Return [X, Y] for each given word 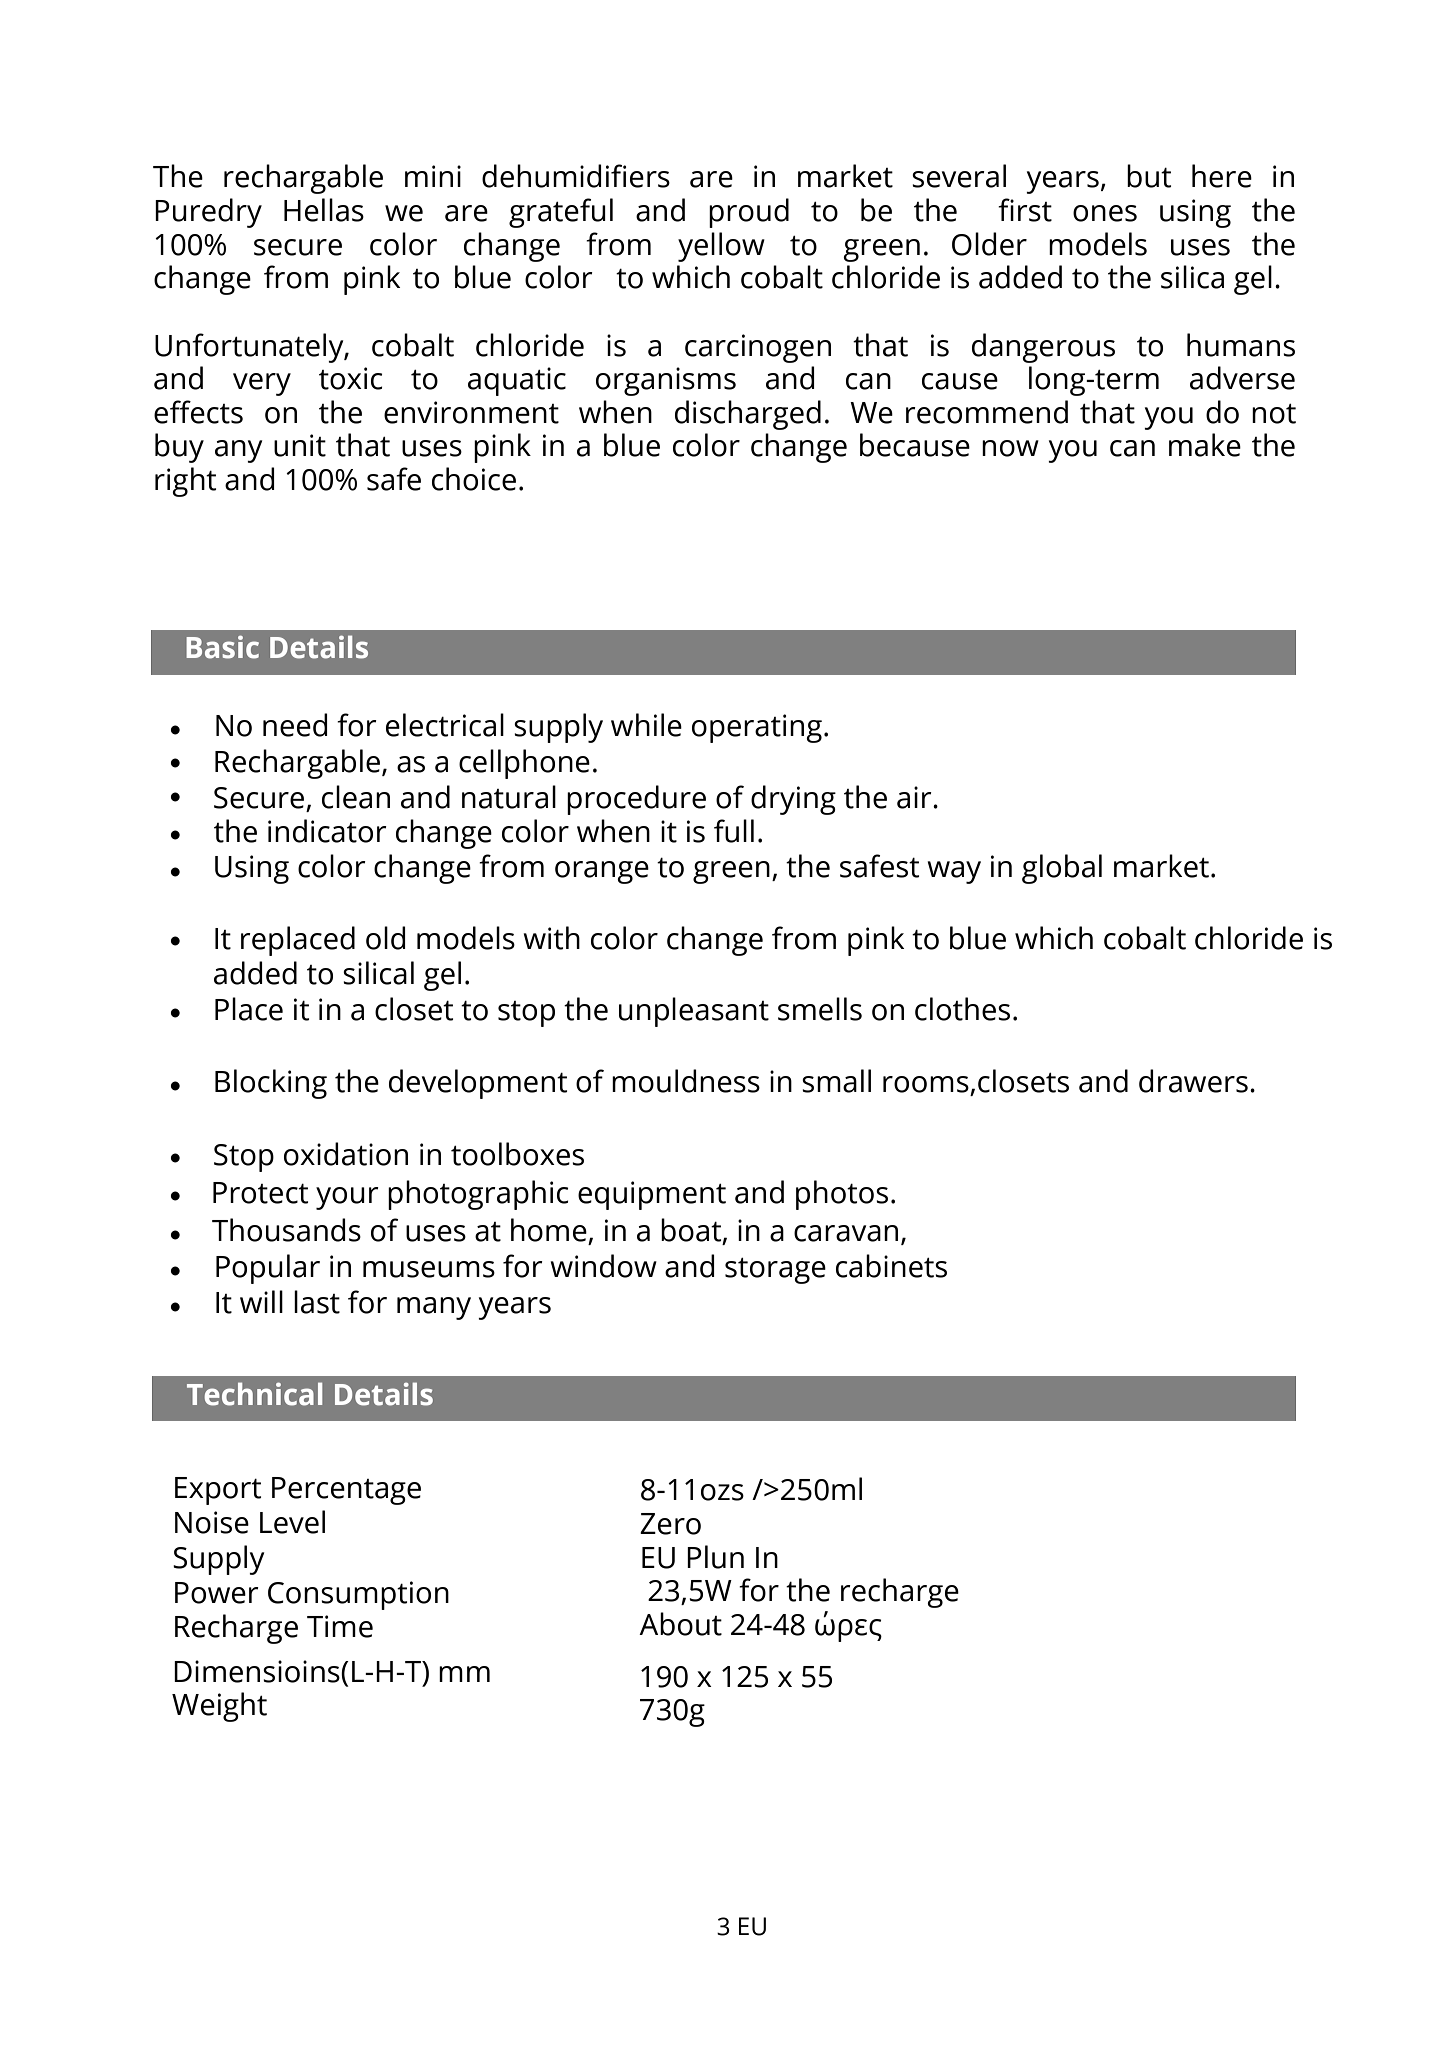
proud [749, 213]
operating [757, 728]
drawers [1193, 1081]
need [295, 725]
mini [433, 176]
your [347, 1198]
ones [1105, 213]
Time [340, 1626]
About [680, 1624]
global [1062, 869]
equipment [652, 1195]
